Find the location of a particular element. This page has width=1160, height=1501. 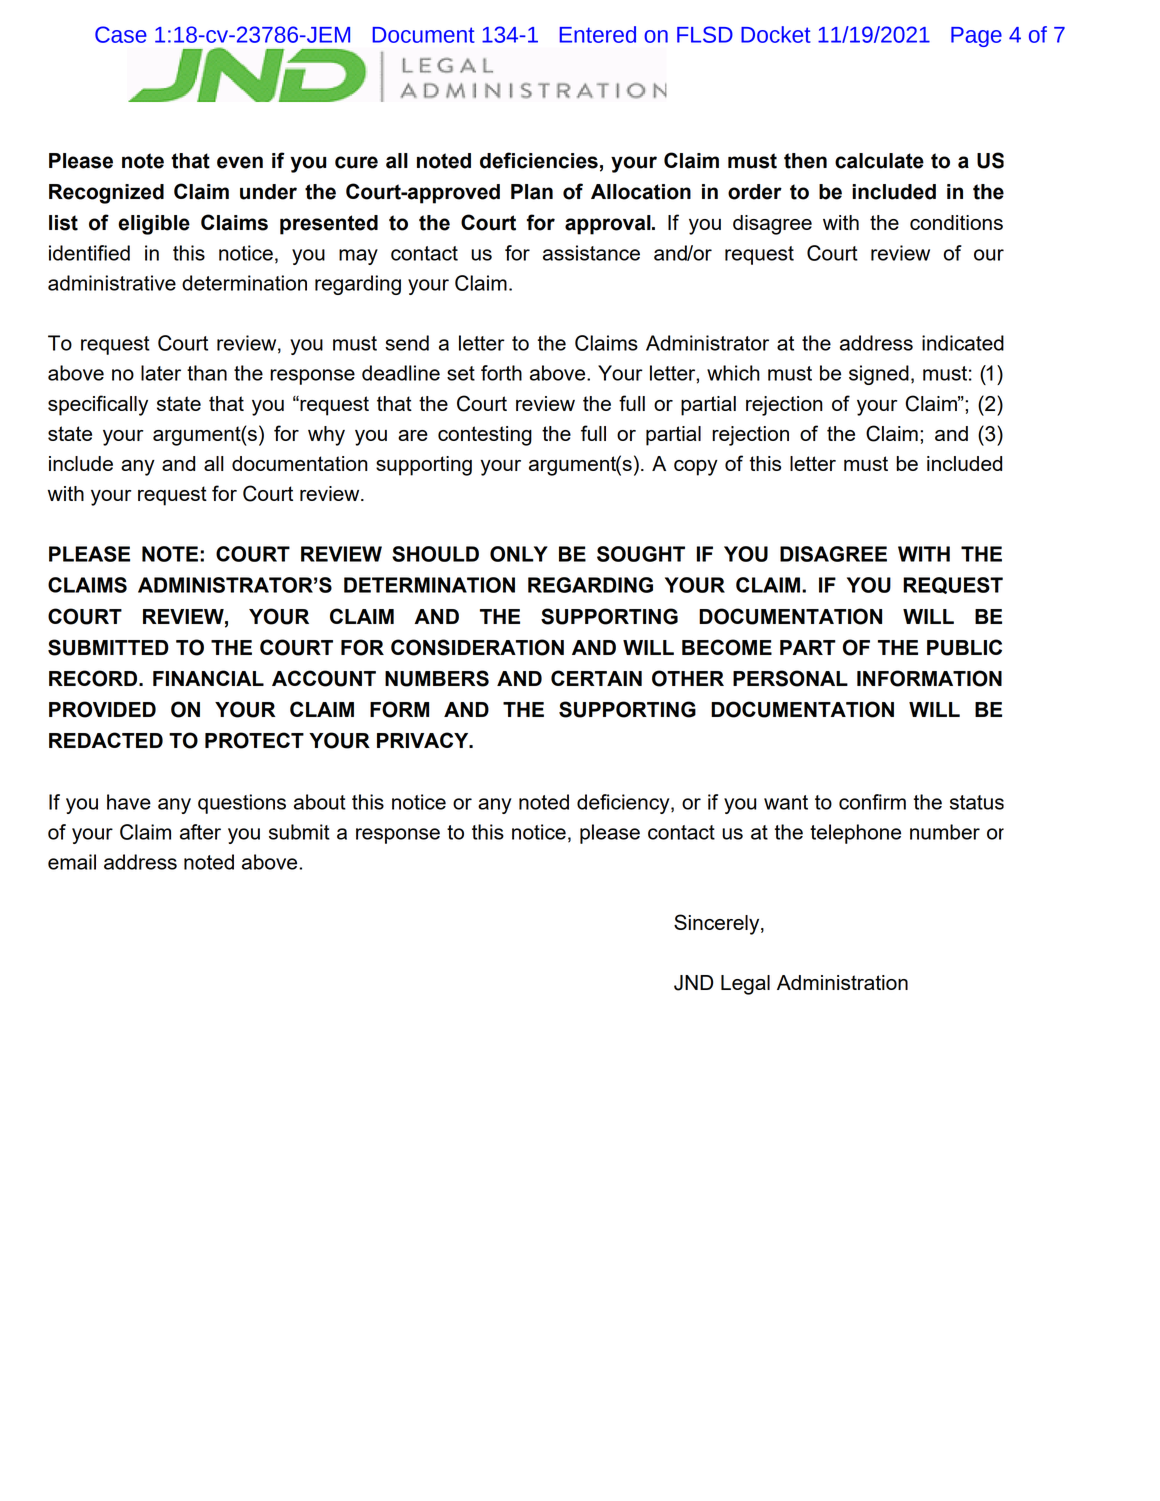

Legal is located at coordinates (745, 985).
